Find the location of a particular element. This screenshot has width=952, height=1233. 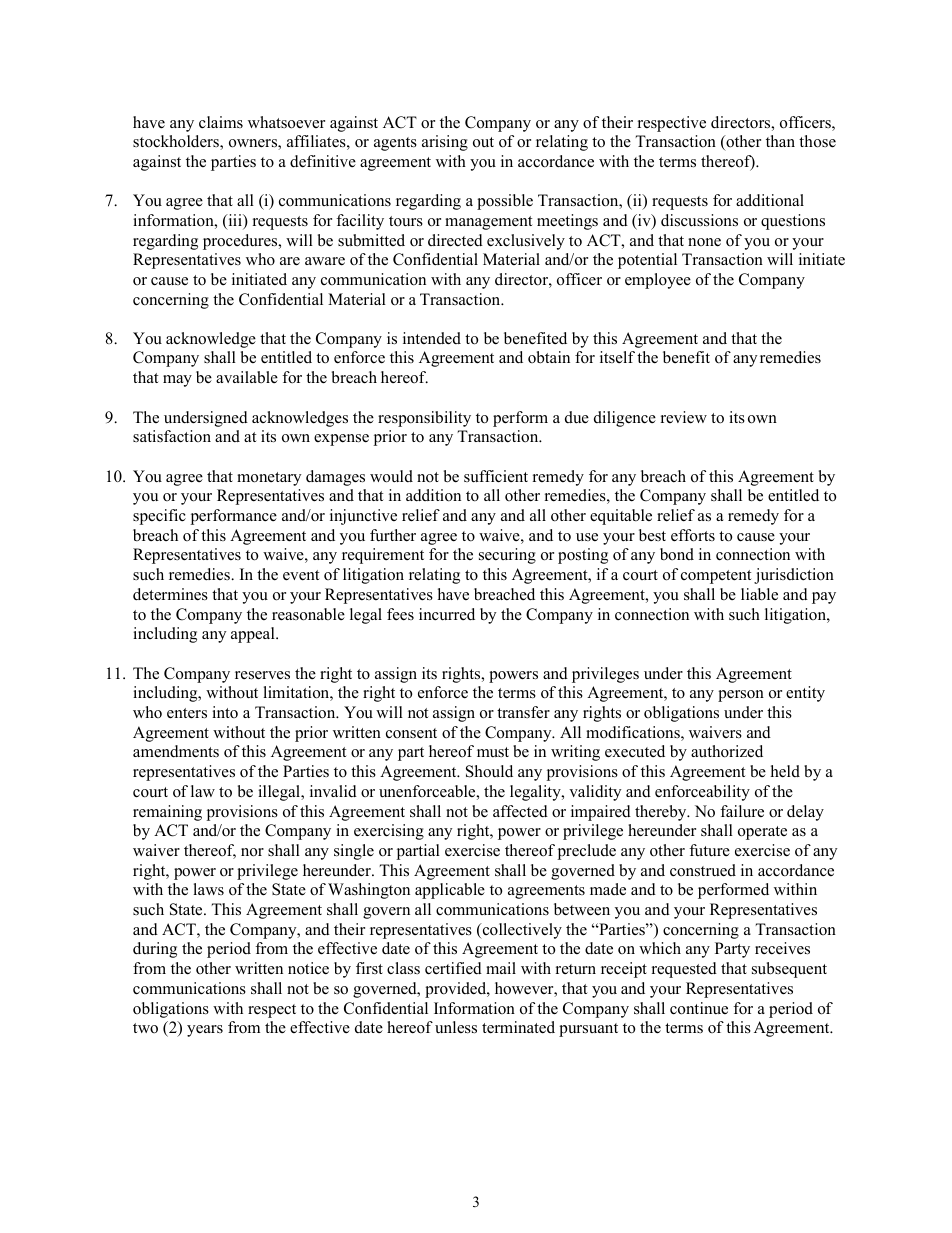

claims is located at coordinates (221, 122).
